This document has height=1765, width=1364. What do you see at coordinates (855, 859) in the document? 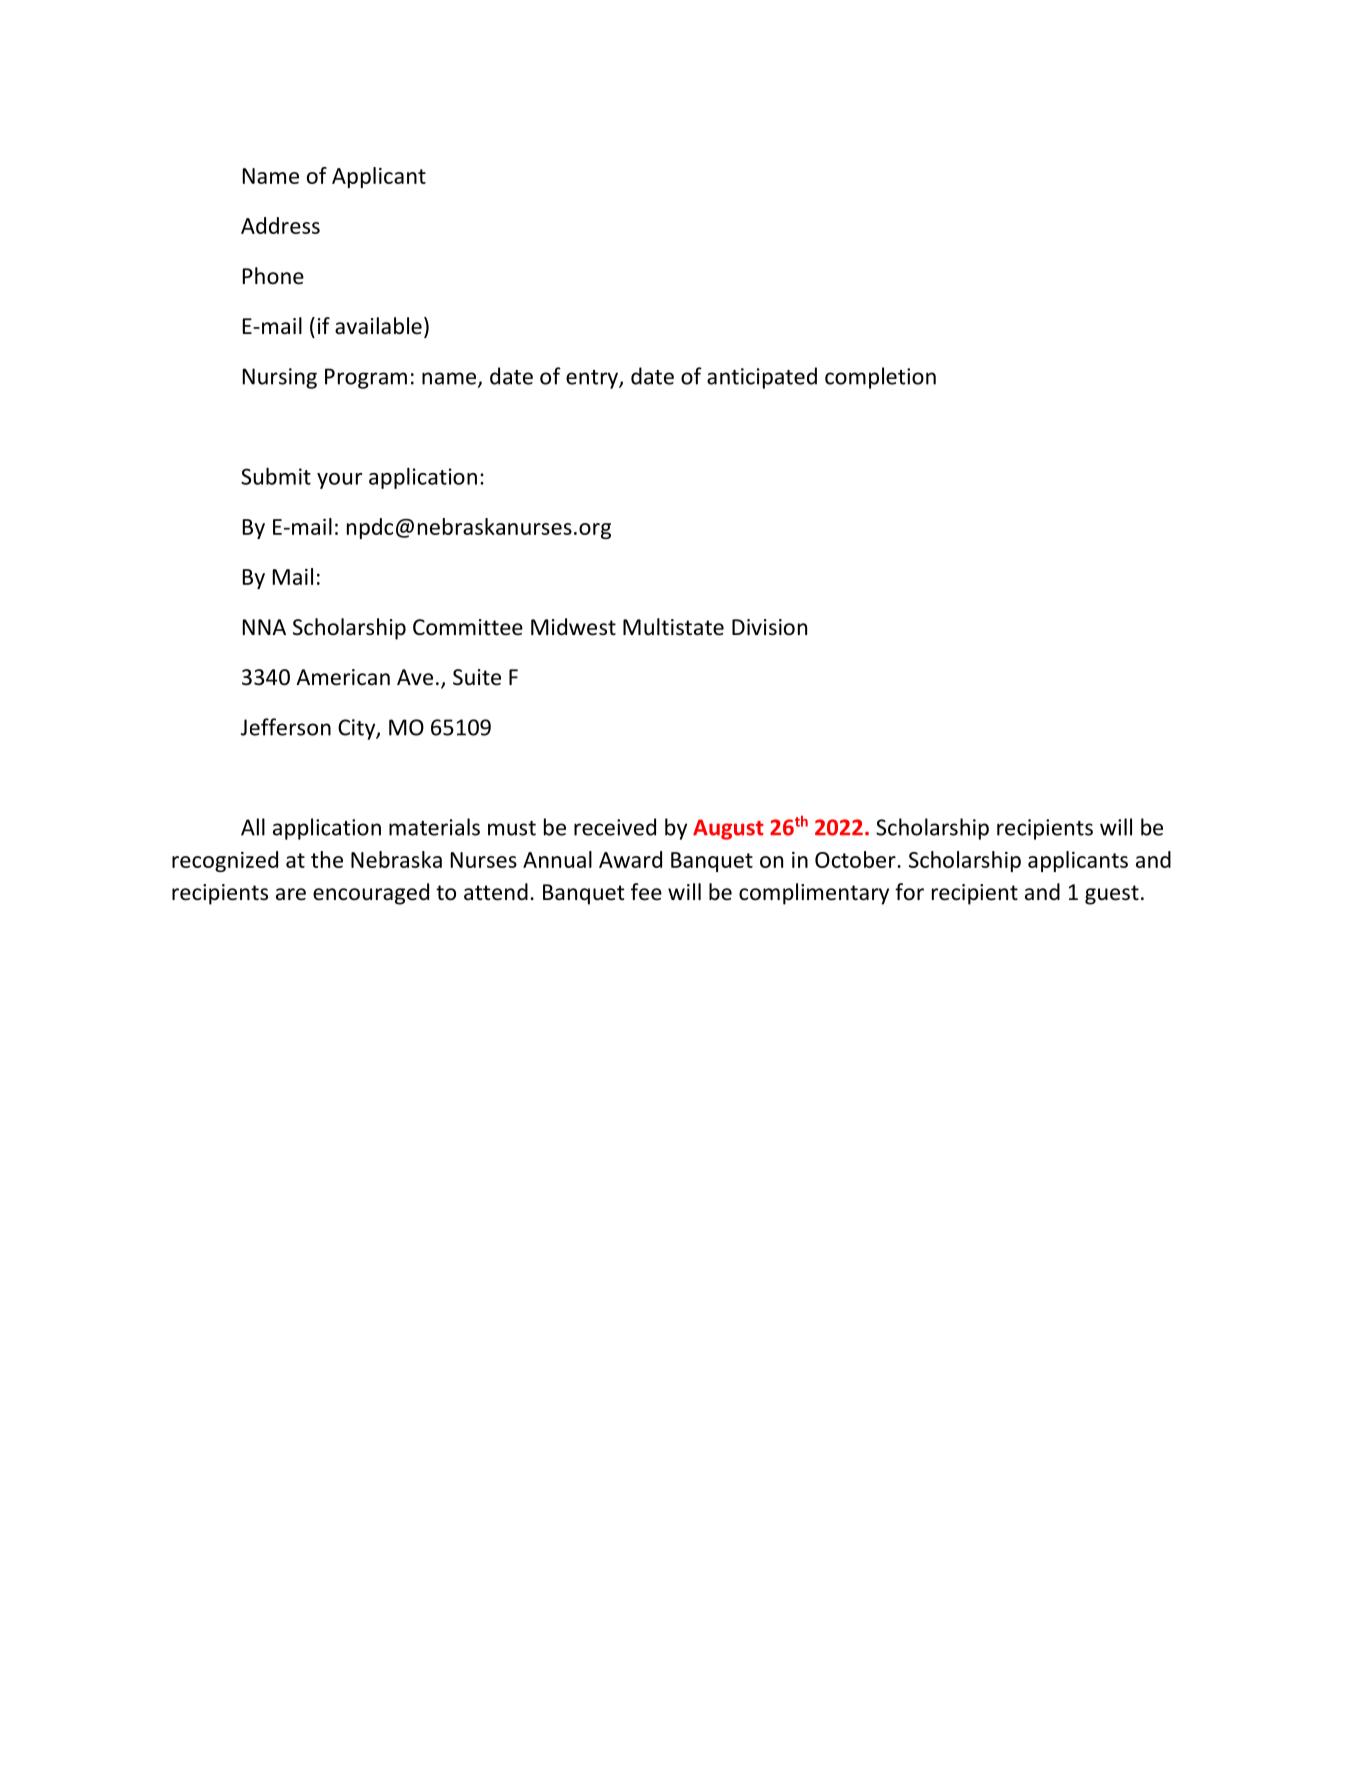
I see `October` at bounding box center [855, 859].
